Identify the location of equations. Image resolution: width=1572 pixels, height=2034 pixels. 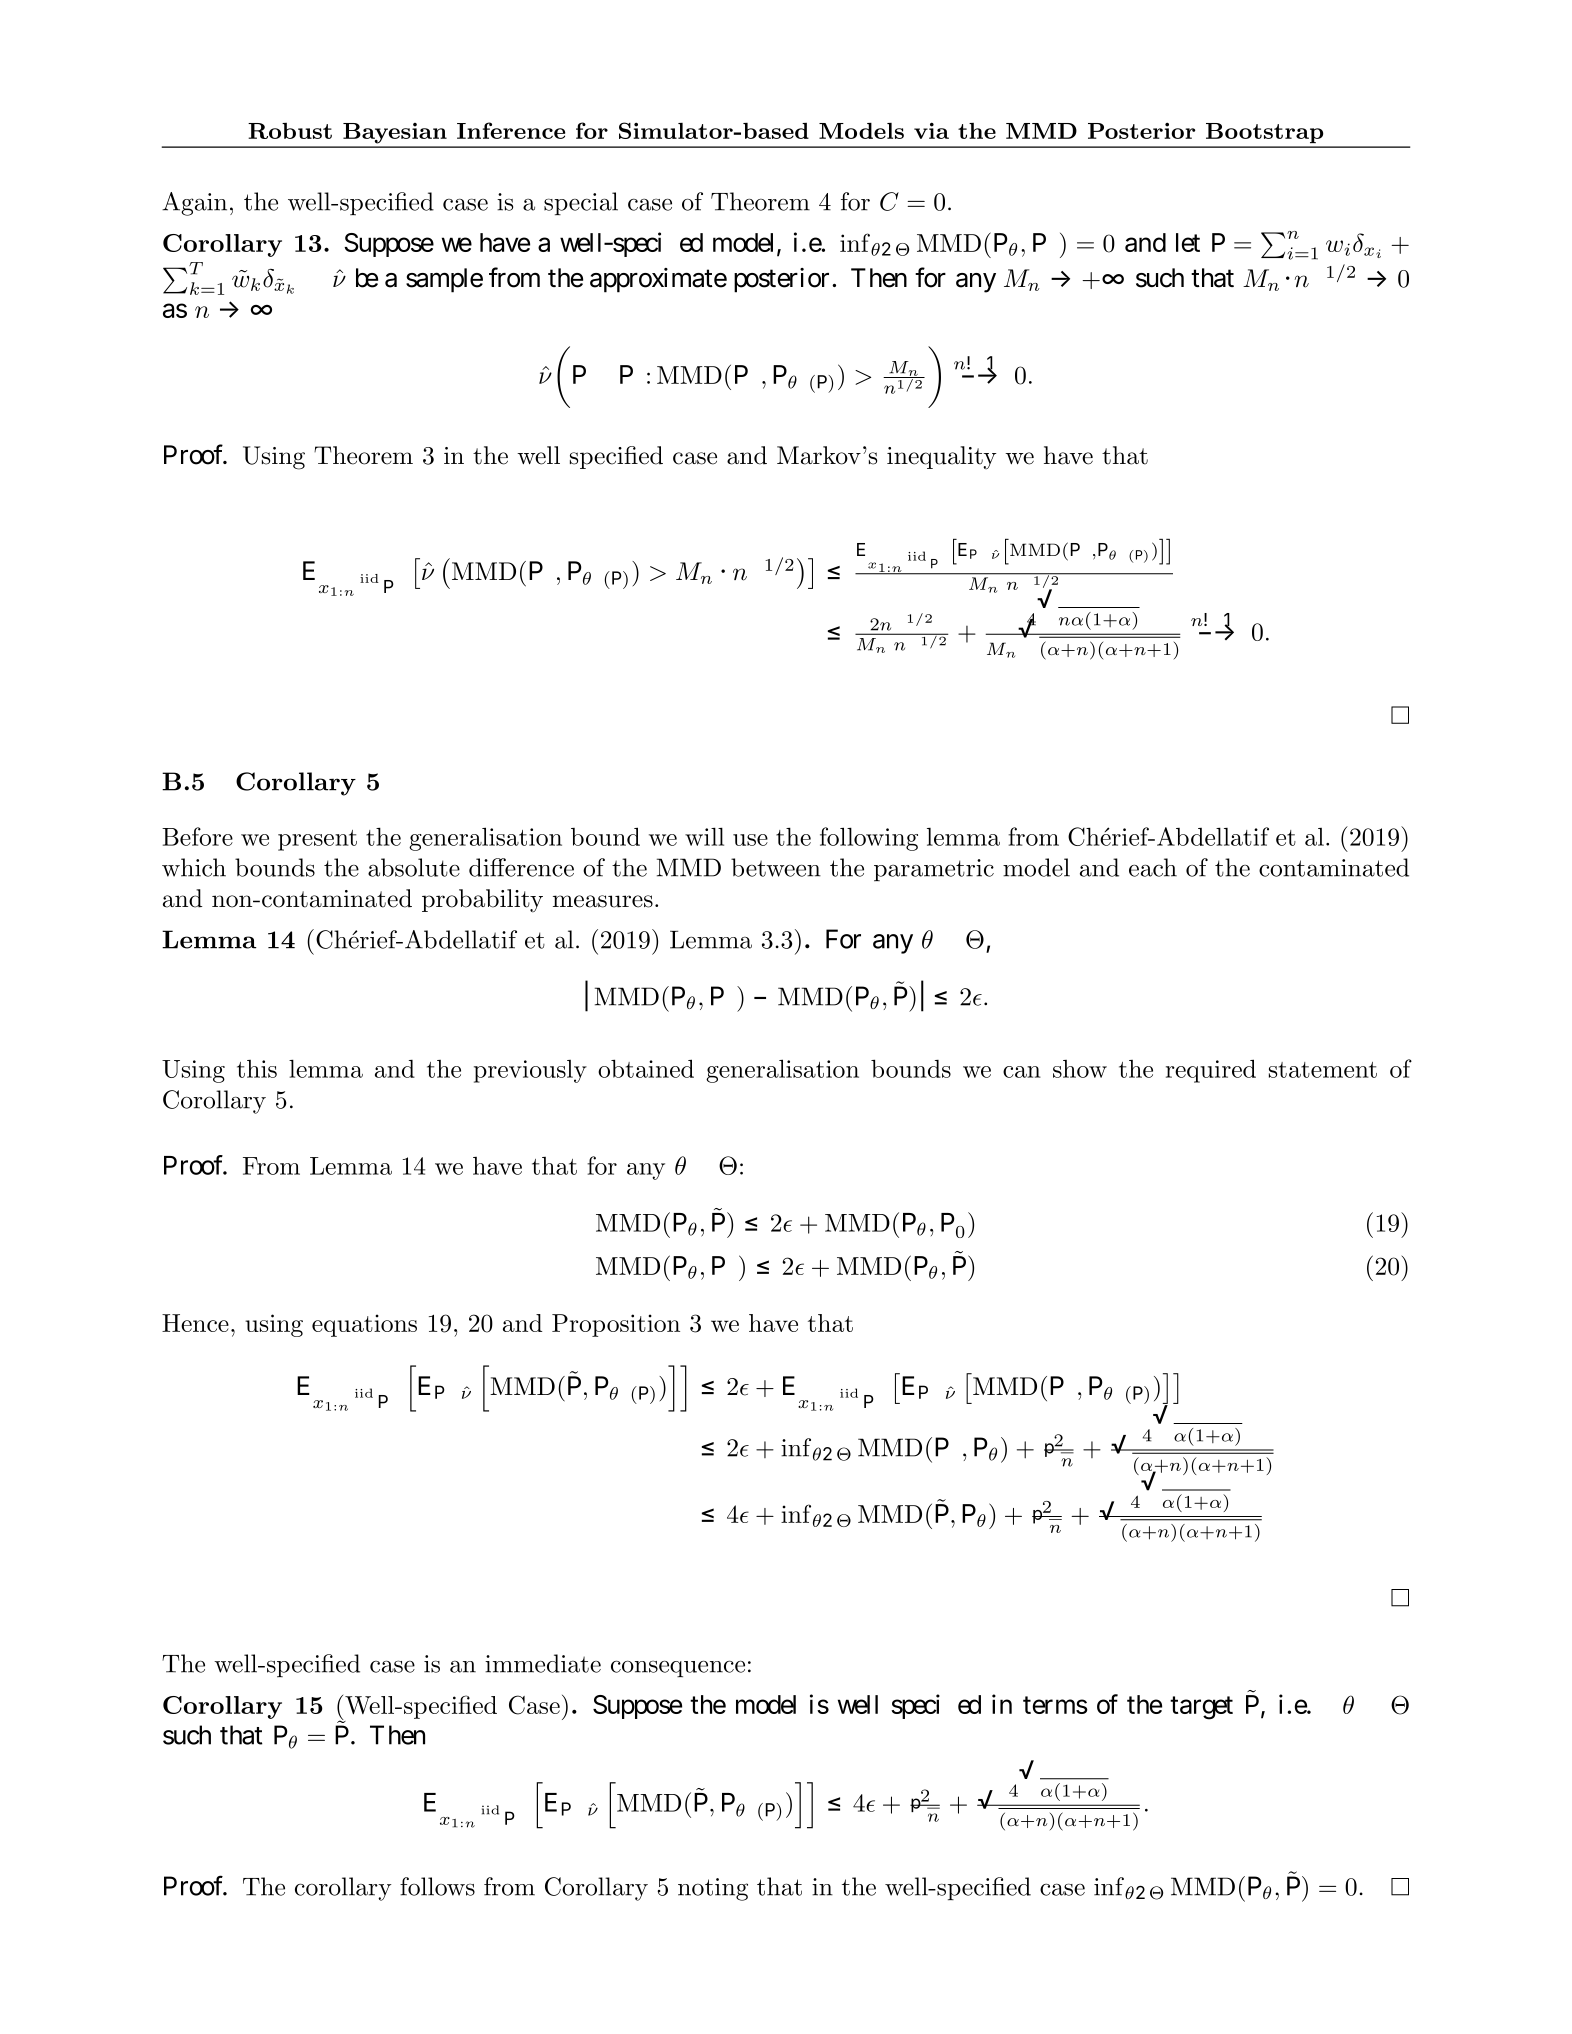
(364, 1325).
